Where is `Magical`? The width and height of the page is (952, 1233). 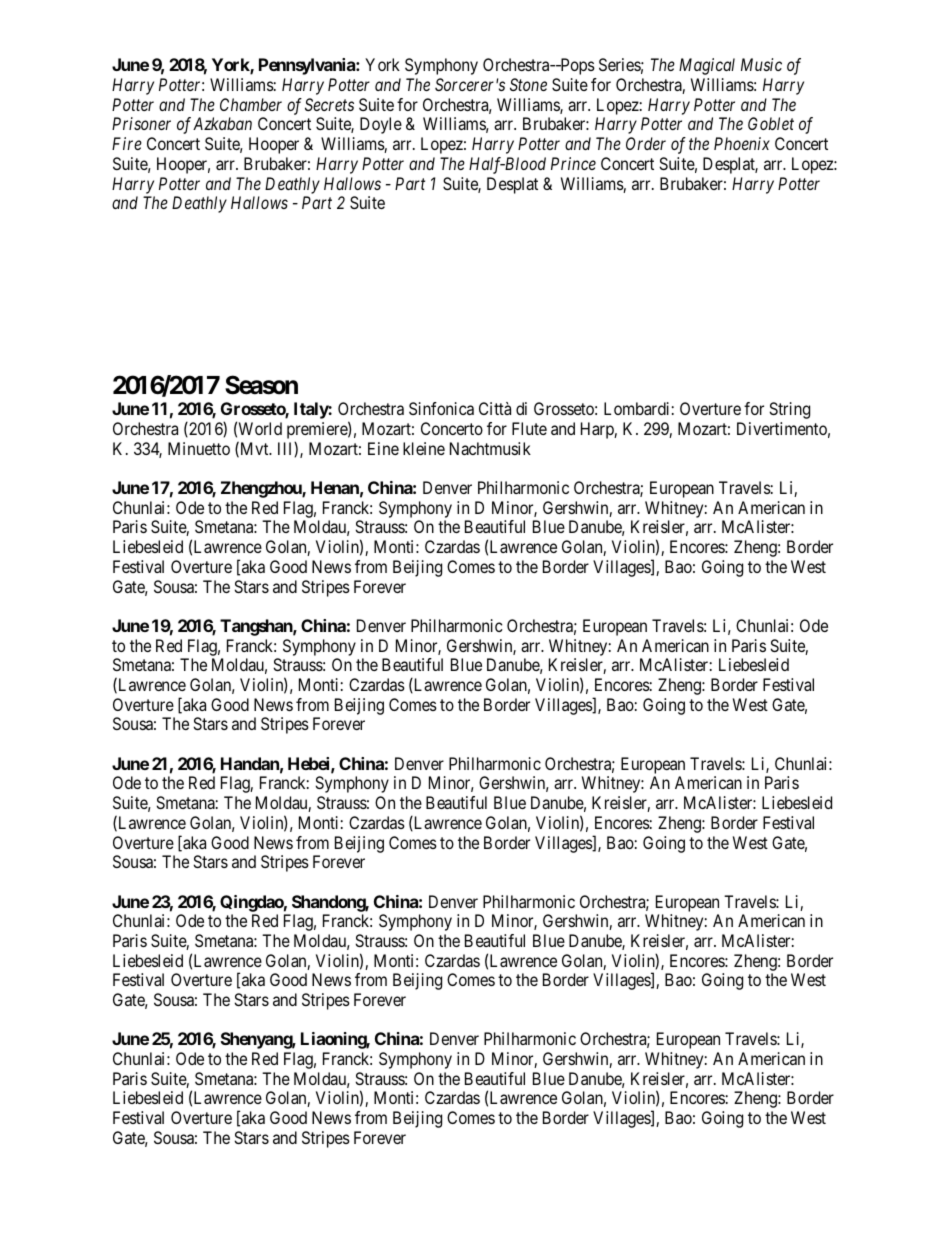 Magical is located at coordinates (707, 66).
